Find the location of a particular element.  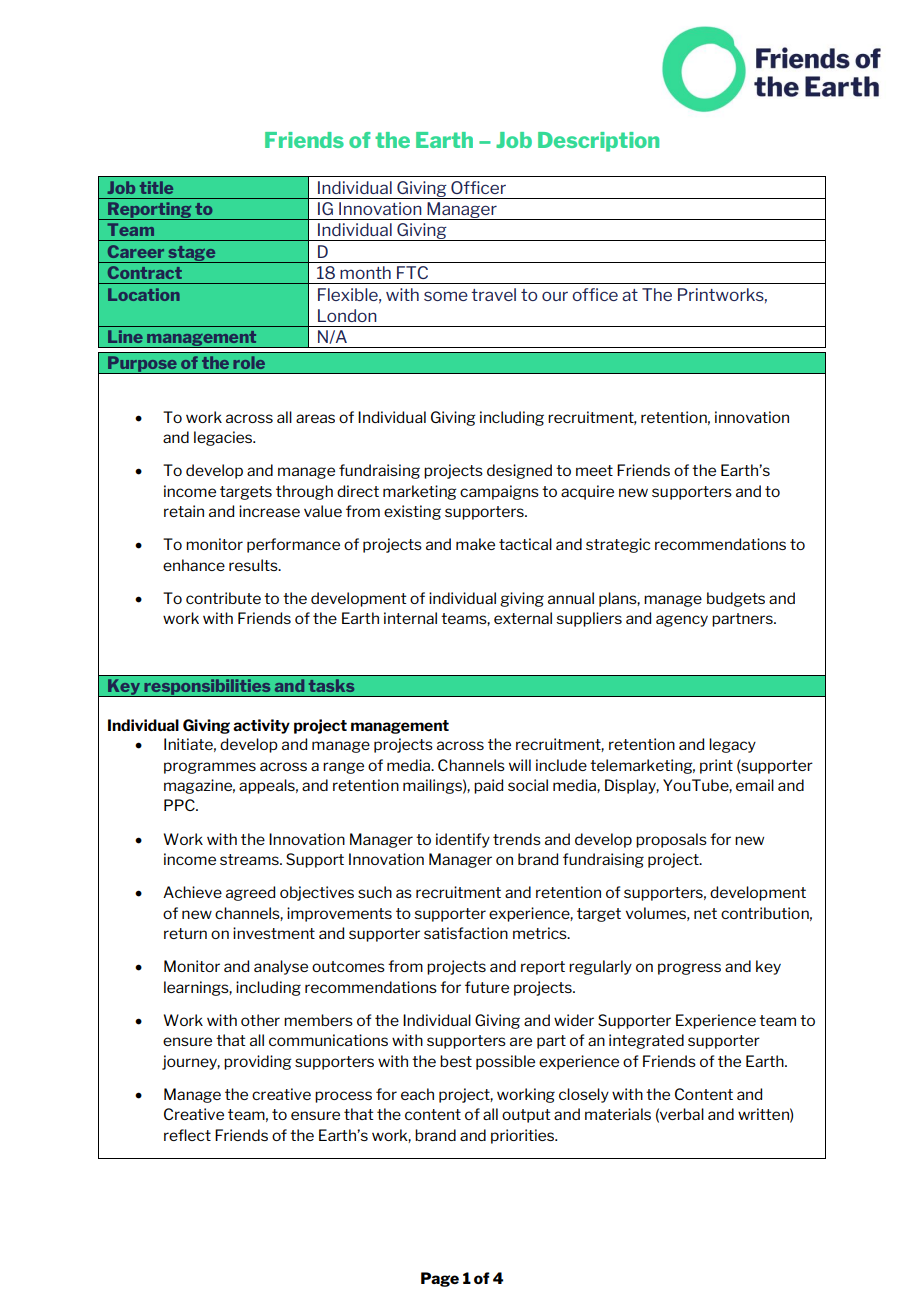

Description is located at coordinates (598, 142).
